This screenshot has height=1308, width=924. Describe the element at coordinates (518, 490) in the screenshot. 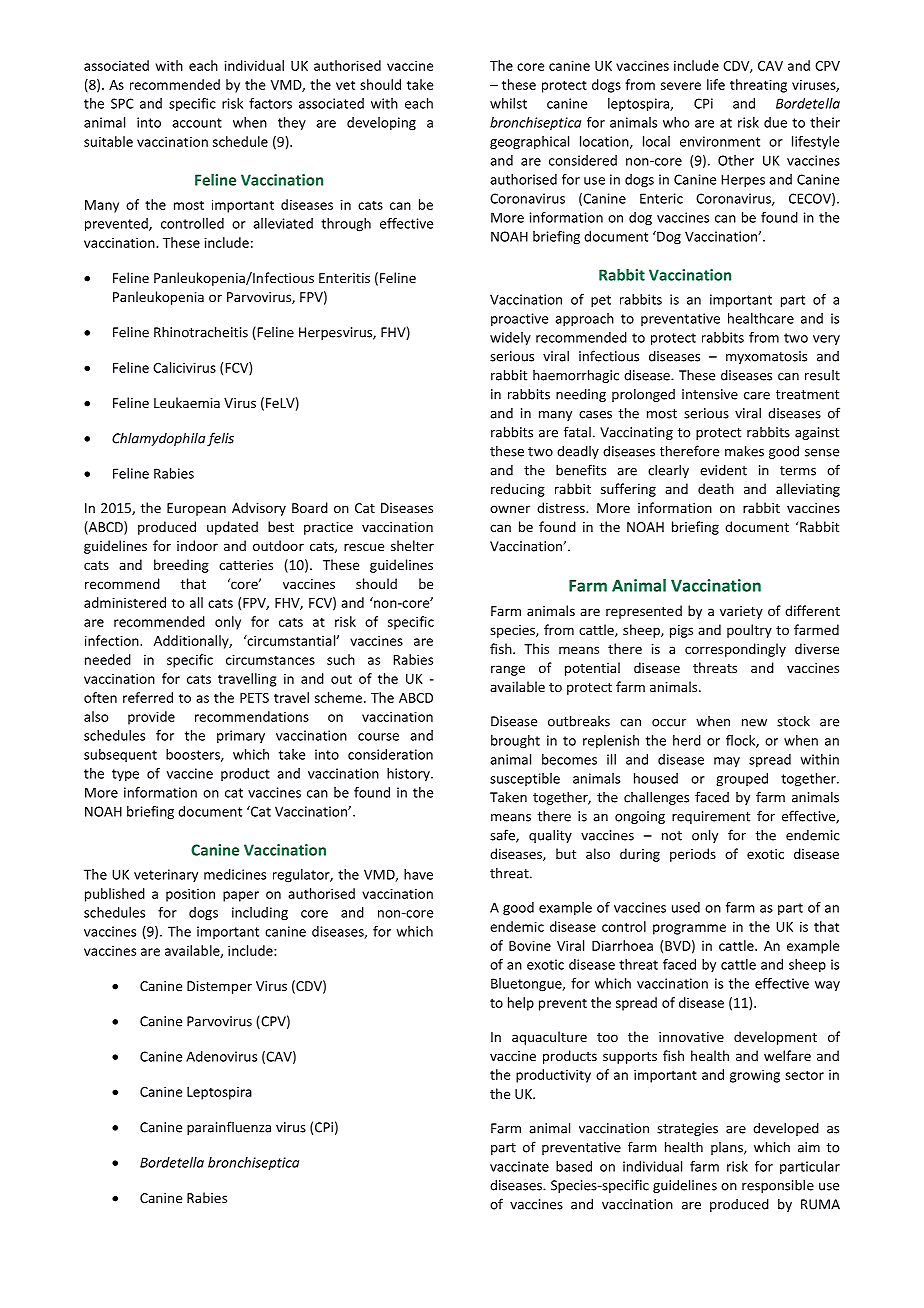

I see `reducing` at that location.
